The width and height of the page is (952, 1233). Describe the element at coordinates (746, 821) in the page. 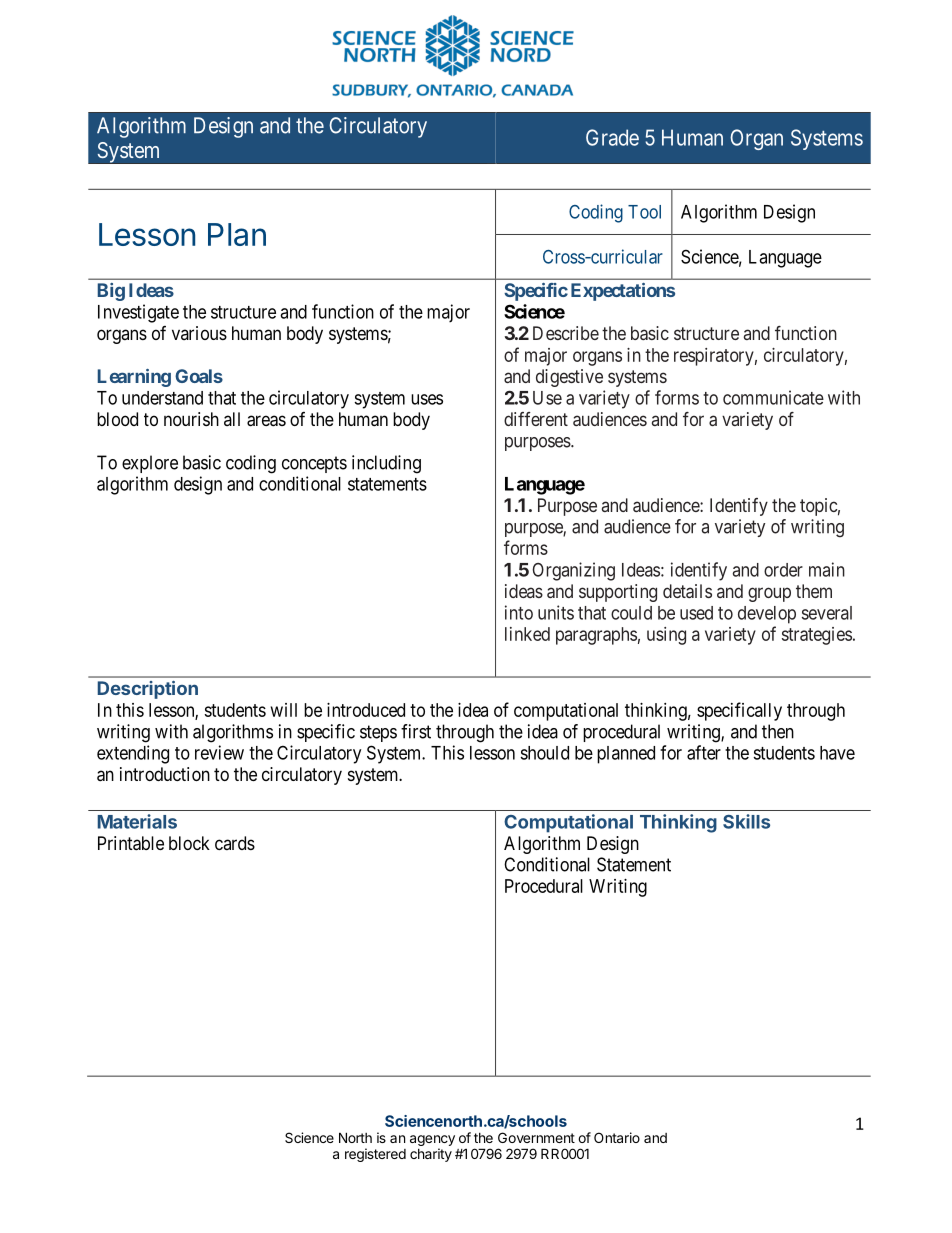

I see `Skills` at that location.
